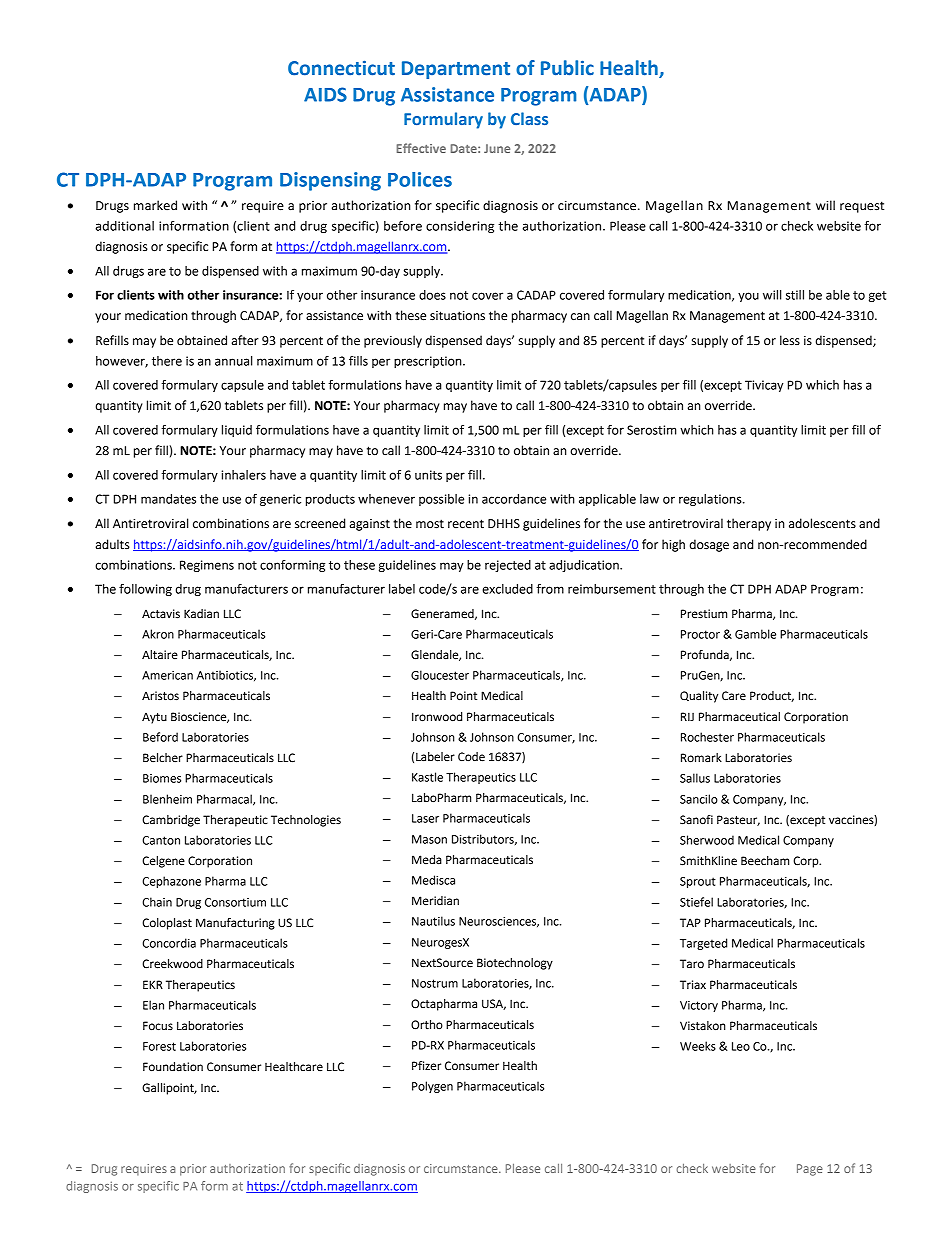  Describe the element at coordinates (514, 499) in the screenshot. I see `accordance` at that location.
